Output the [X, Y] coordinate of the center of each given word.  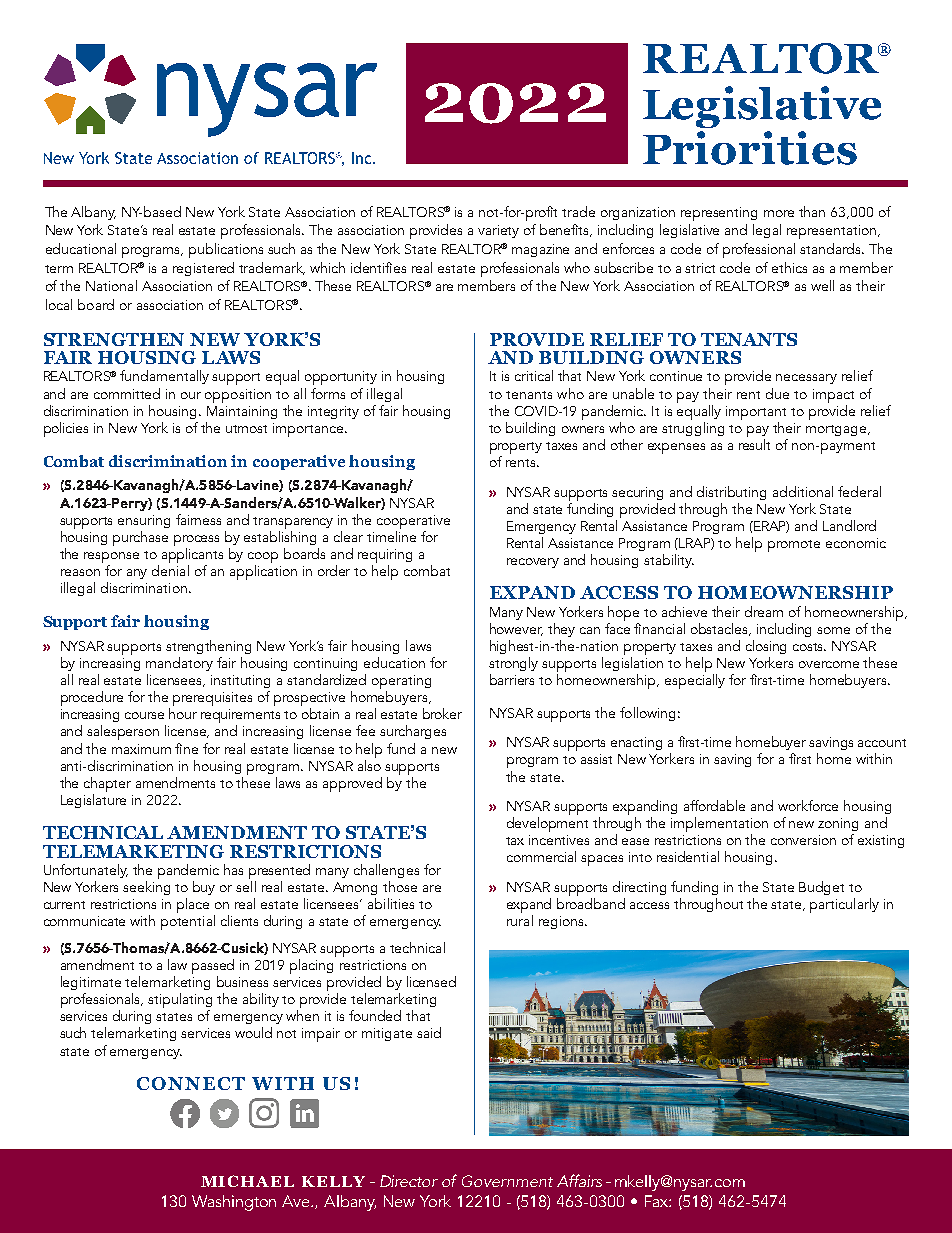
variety [498, 231]
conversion [803, 840]
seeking [146, 888]
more [779, 213]
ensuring [144, 521]
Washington [234, 1203]
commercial [541, 856]
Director [409, 1181]
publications [226, 250]
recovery [533, 563]
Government [507, 1181]
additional [803, 491]
